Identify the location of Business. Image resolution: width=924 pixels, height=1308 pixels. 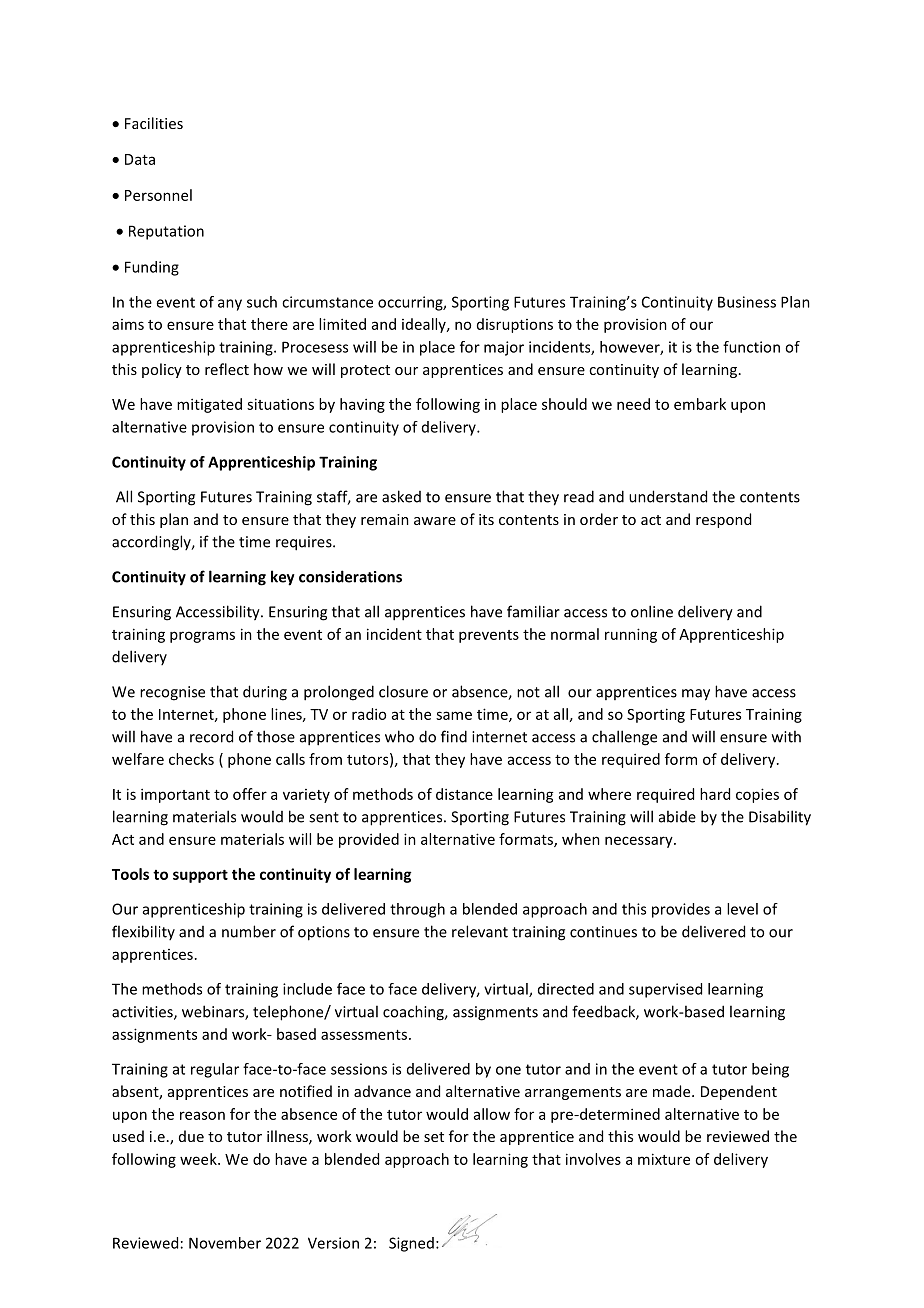
(747, 302).
